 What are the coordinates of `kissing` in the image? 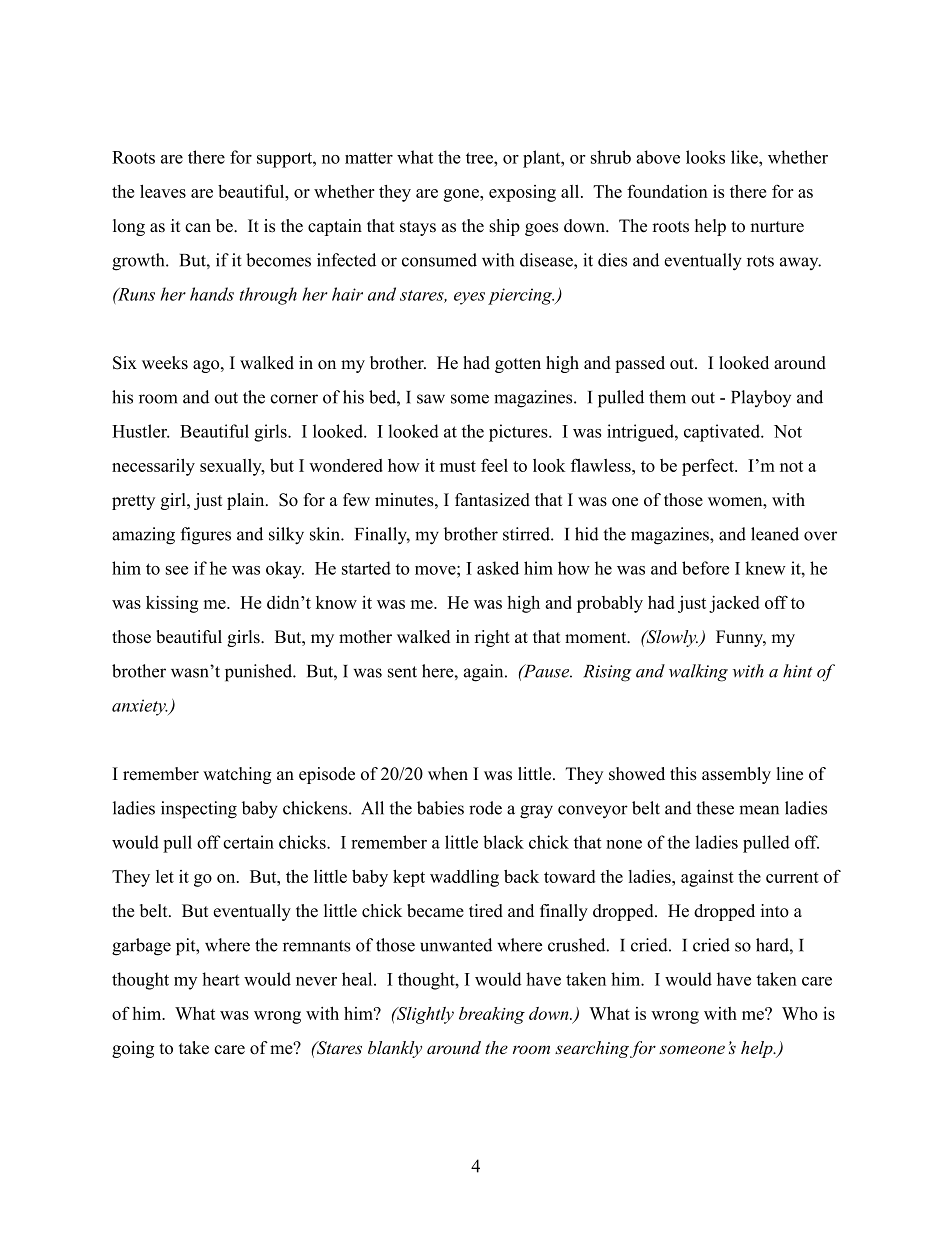 It's located at (172, 604).
